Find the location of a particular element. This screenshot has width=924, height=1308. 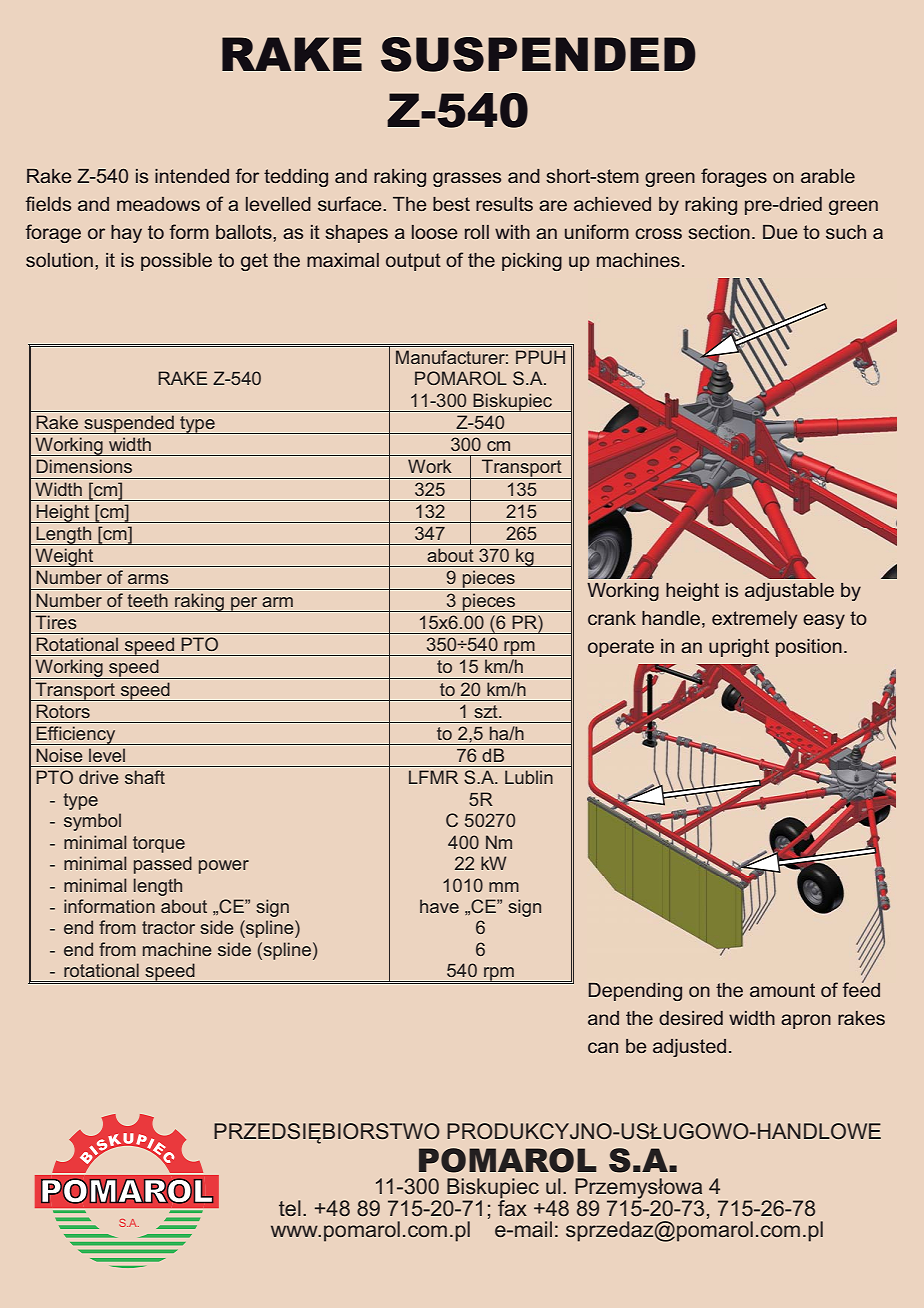

best is located at coordinates (451, 204).
